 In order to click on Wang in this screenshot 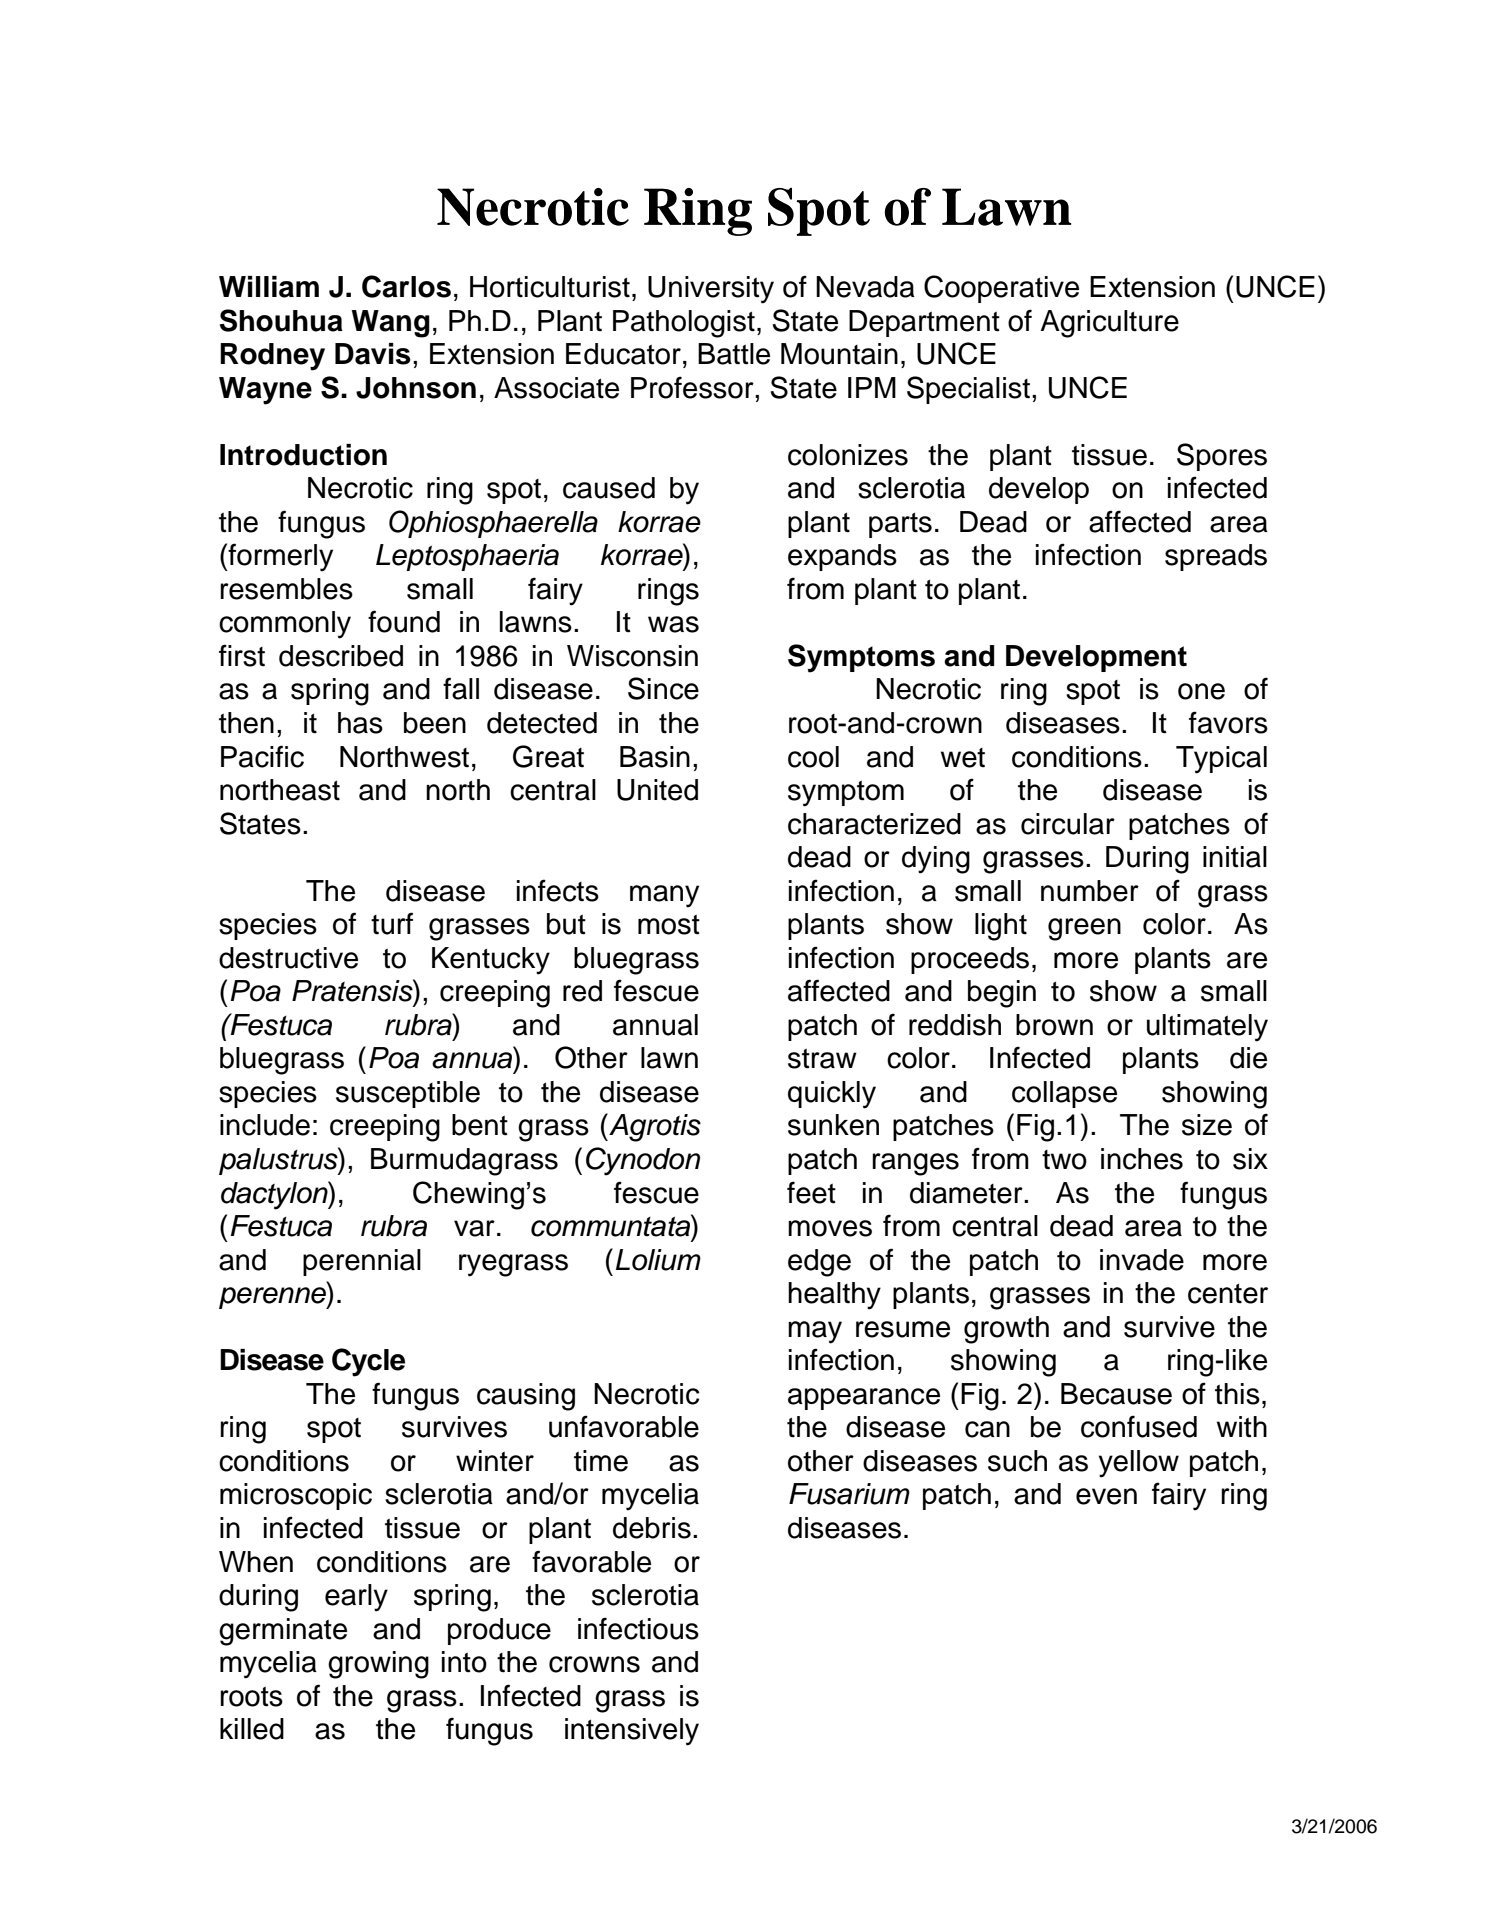, I will do `click(390, 324)`.
